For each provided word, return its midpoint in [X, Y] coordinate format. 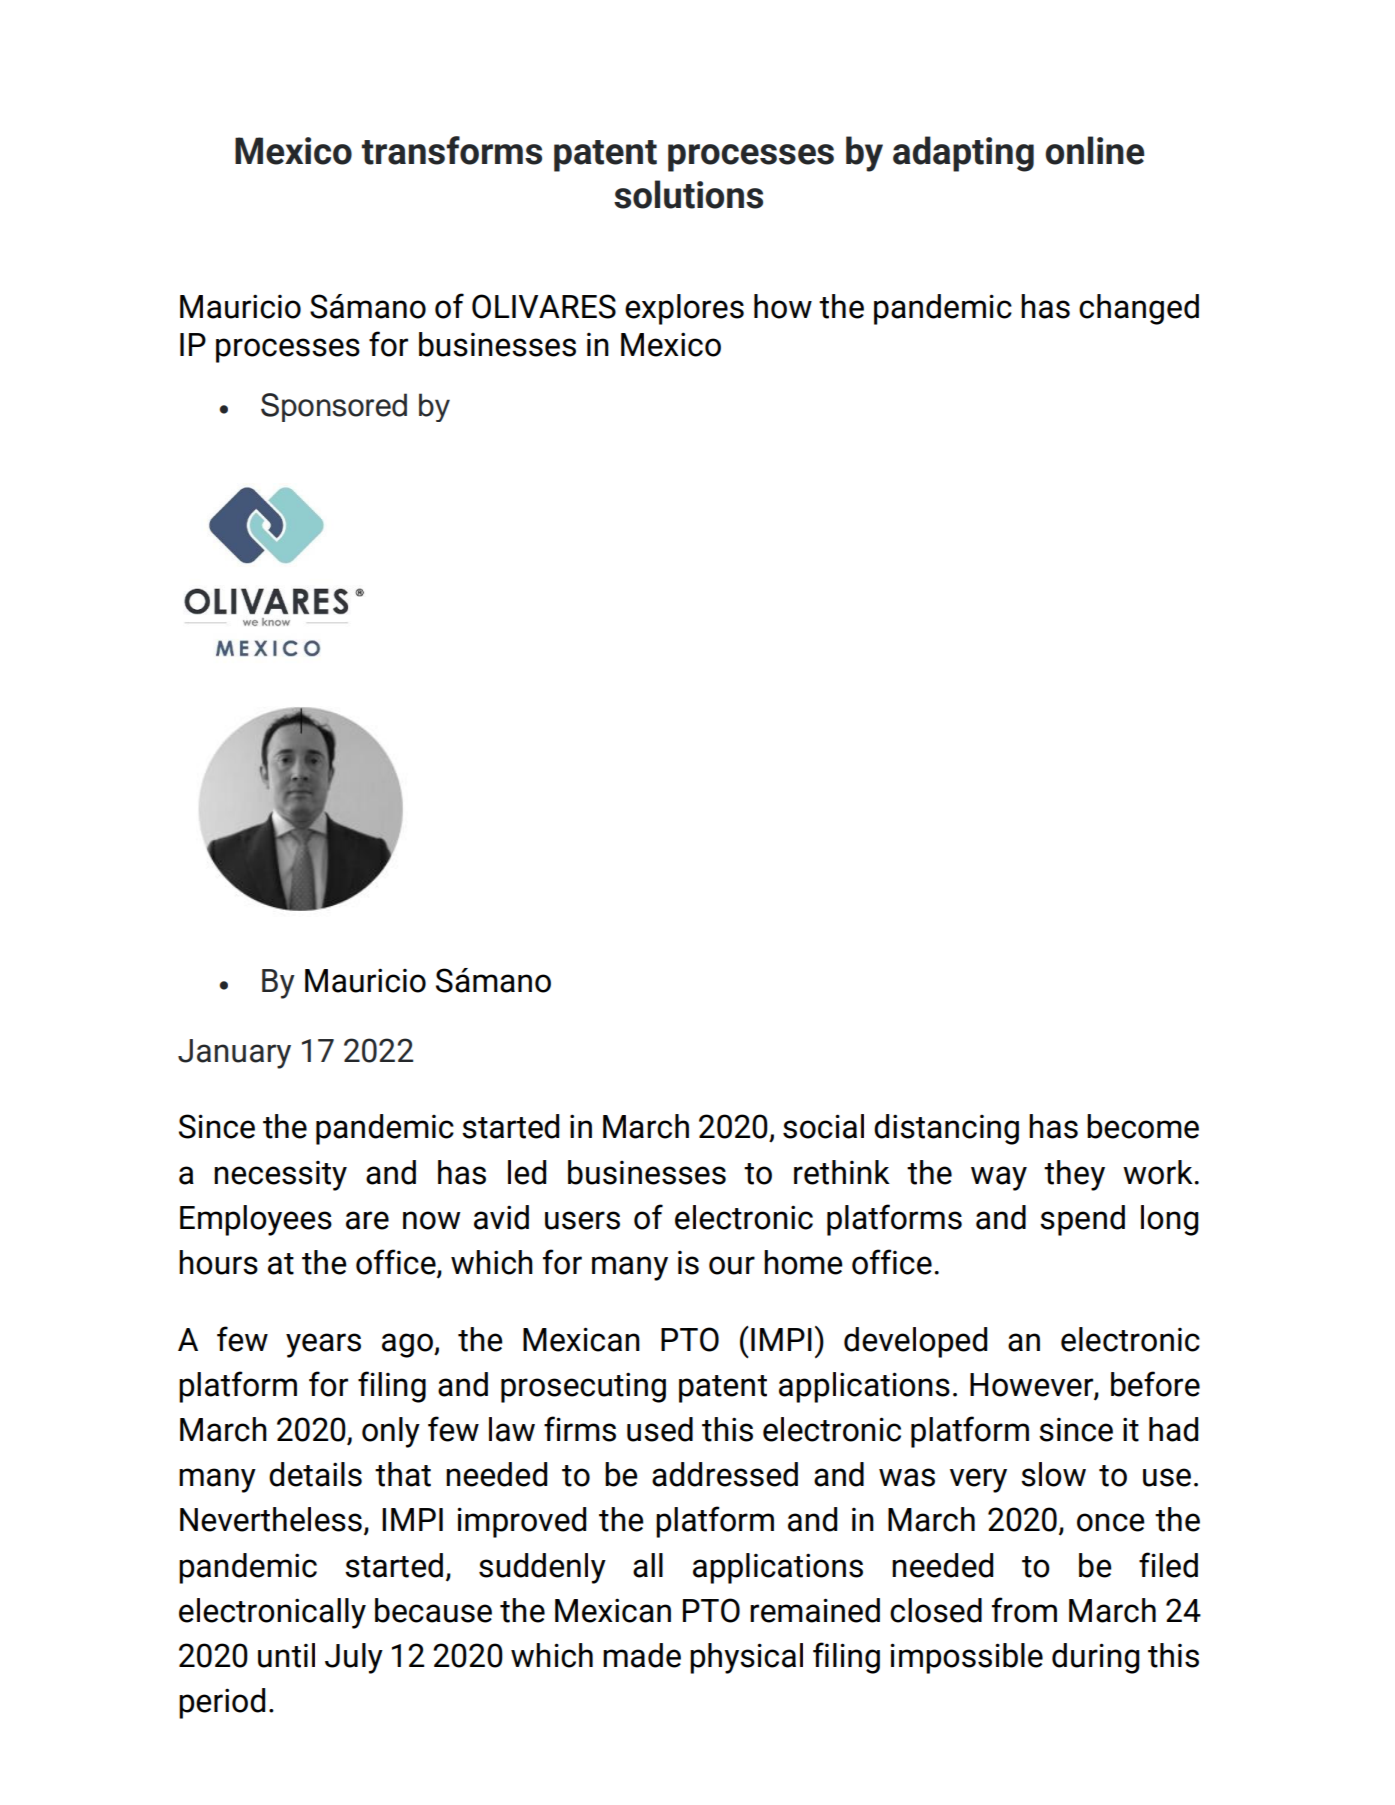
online [1094, 150]
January [234, 1054]
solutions [688, 194]
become [1143, 1126]
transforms [452, 150]
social [823, 1126]
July [354, 1658]
